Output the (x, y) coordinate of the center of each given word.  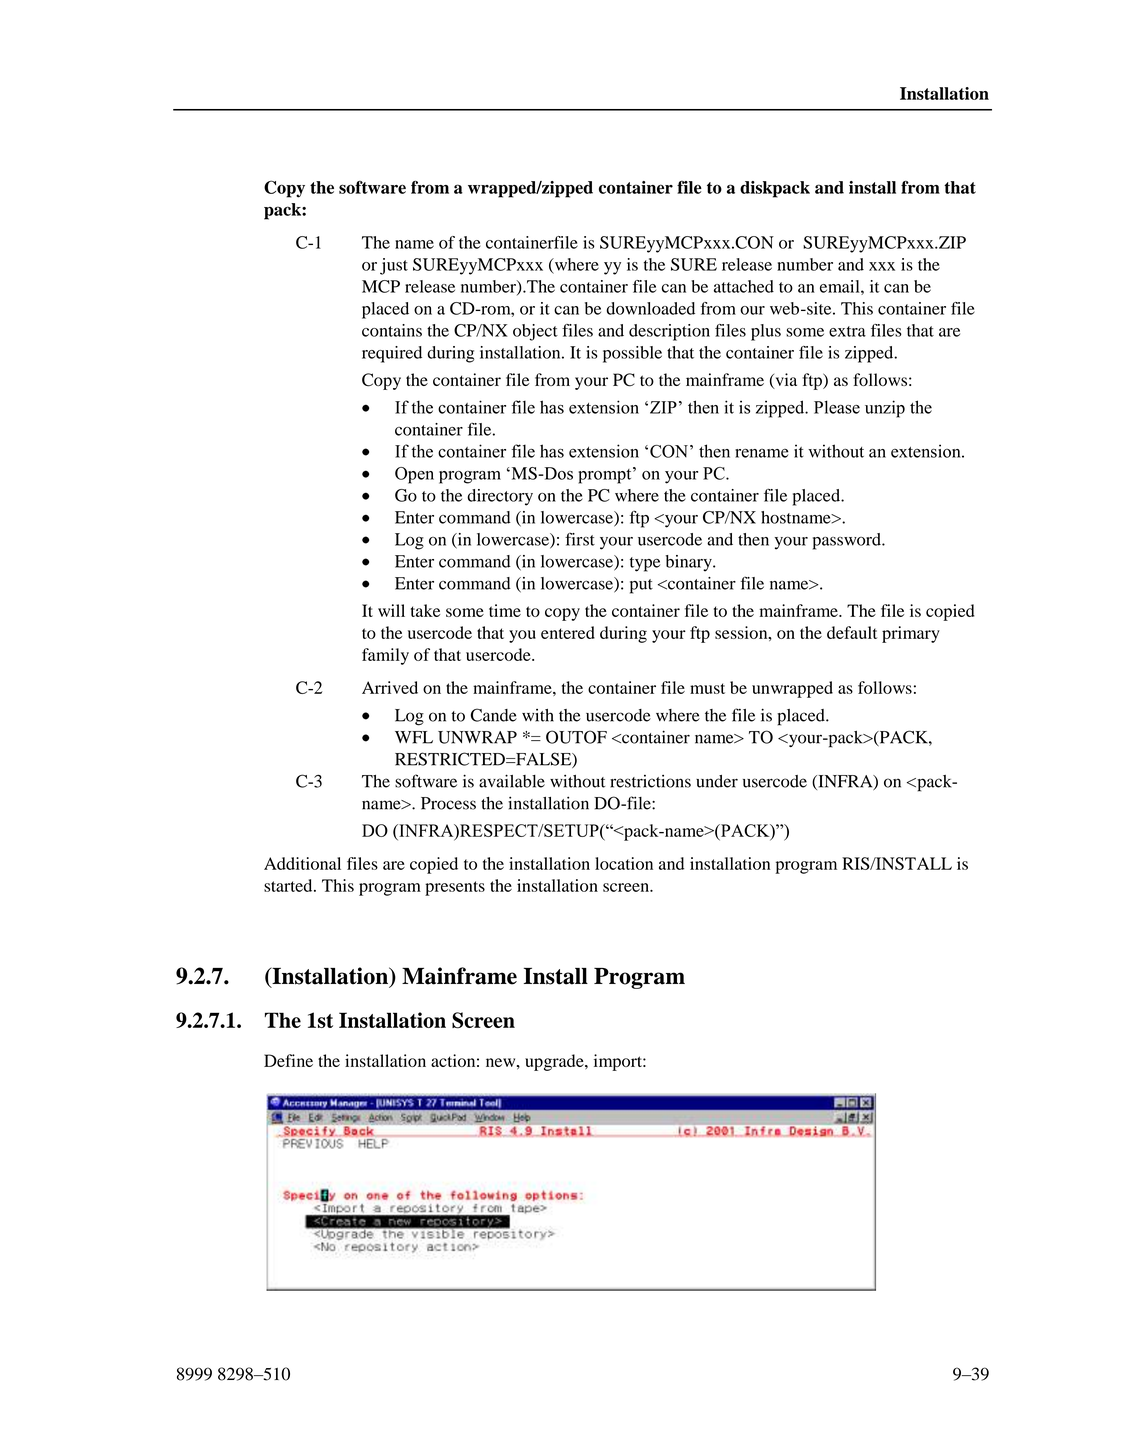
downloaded (650, 308)
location (624, 863)
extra (847, 331)
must (707, 688)
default (852, 632)
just (394, 266)
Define (288, 1060)
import (619, 1062)
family (385, 656)
